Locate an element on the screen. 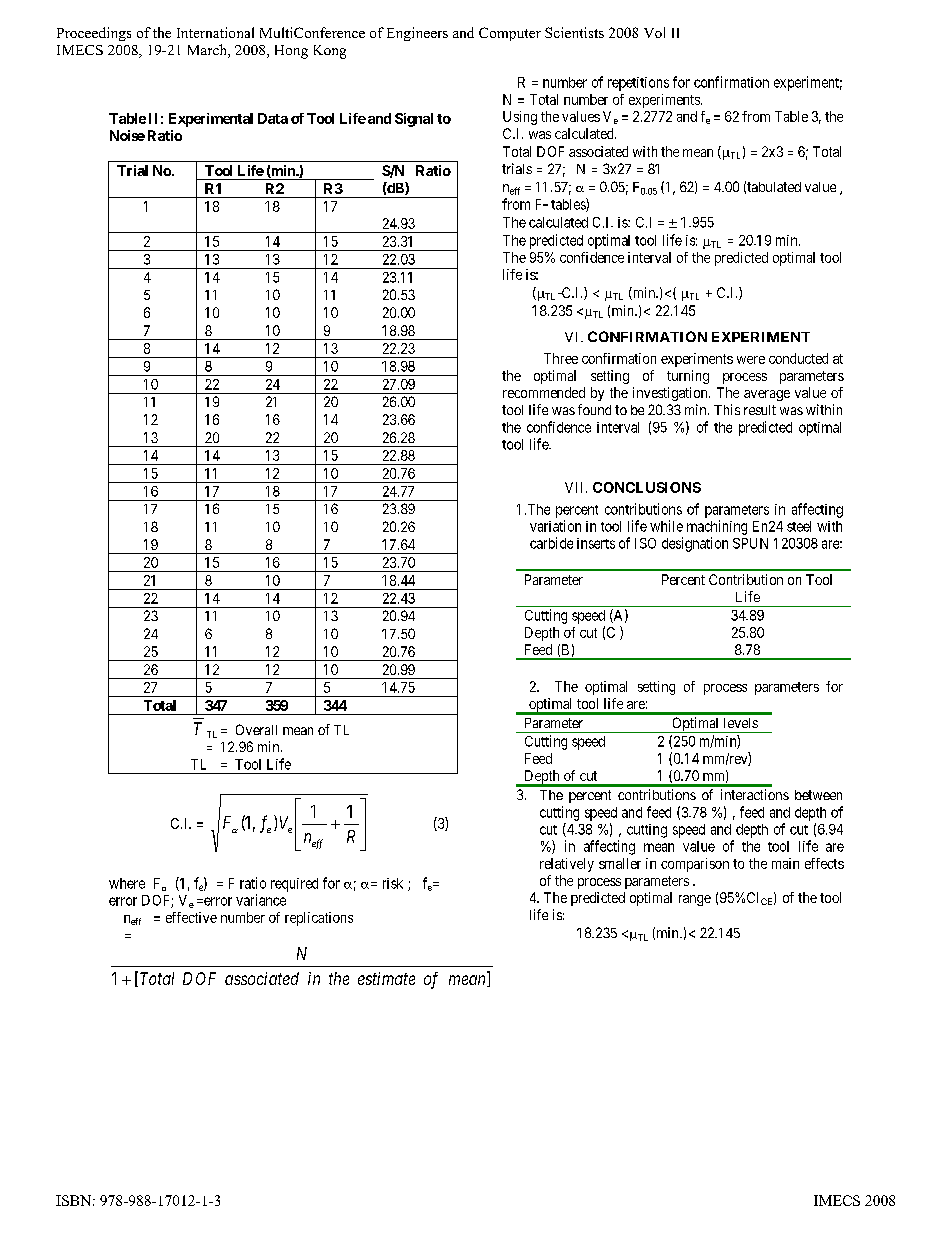 Image resolution: width=952 pixels, height=1233 pixels. Engineers is located at coordinates (417, 34).
